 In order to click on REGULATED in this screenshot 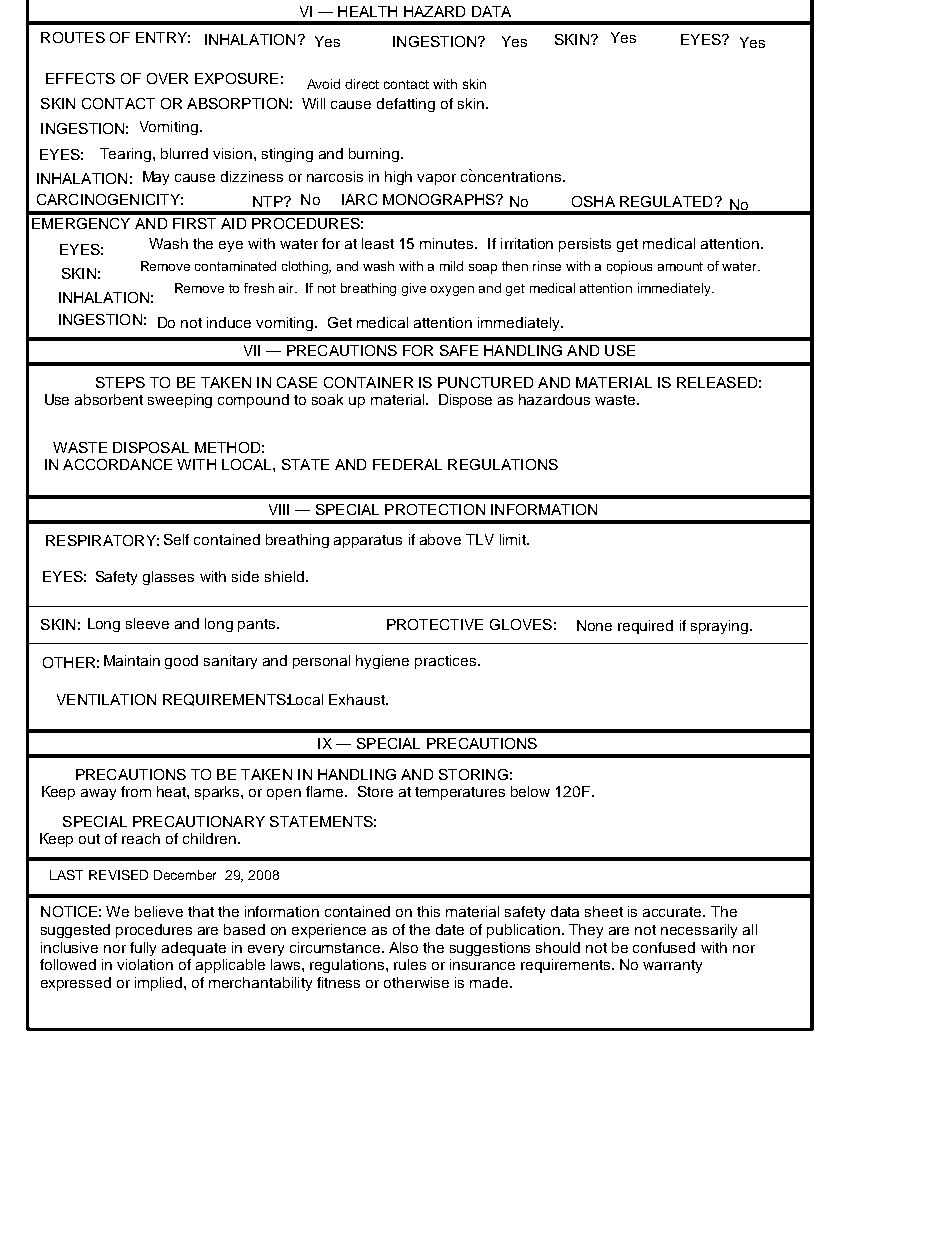, I will do `click(666, 201)`.
